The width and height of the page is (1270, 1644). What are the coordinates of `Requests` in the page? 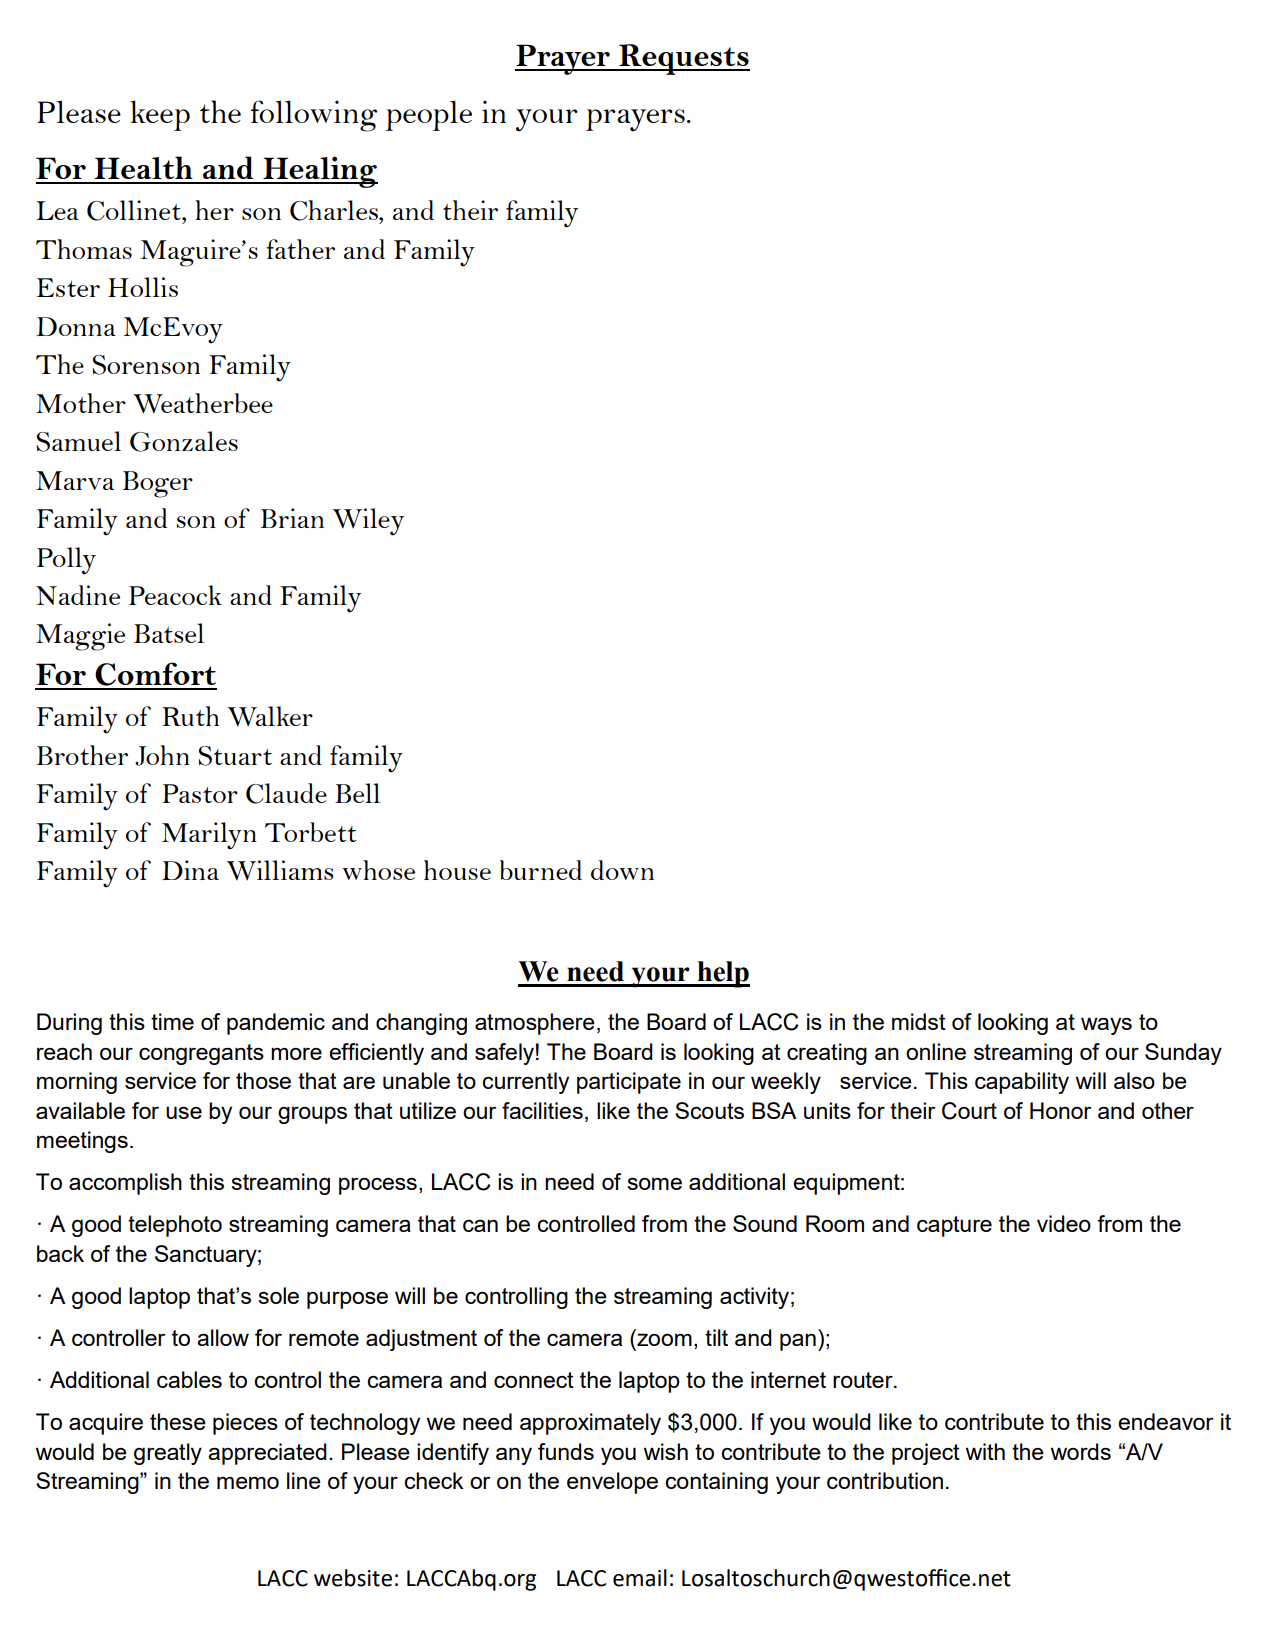 It's located at (683, 59).
